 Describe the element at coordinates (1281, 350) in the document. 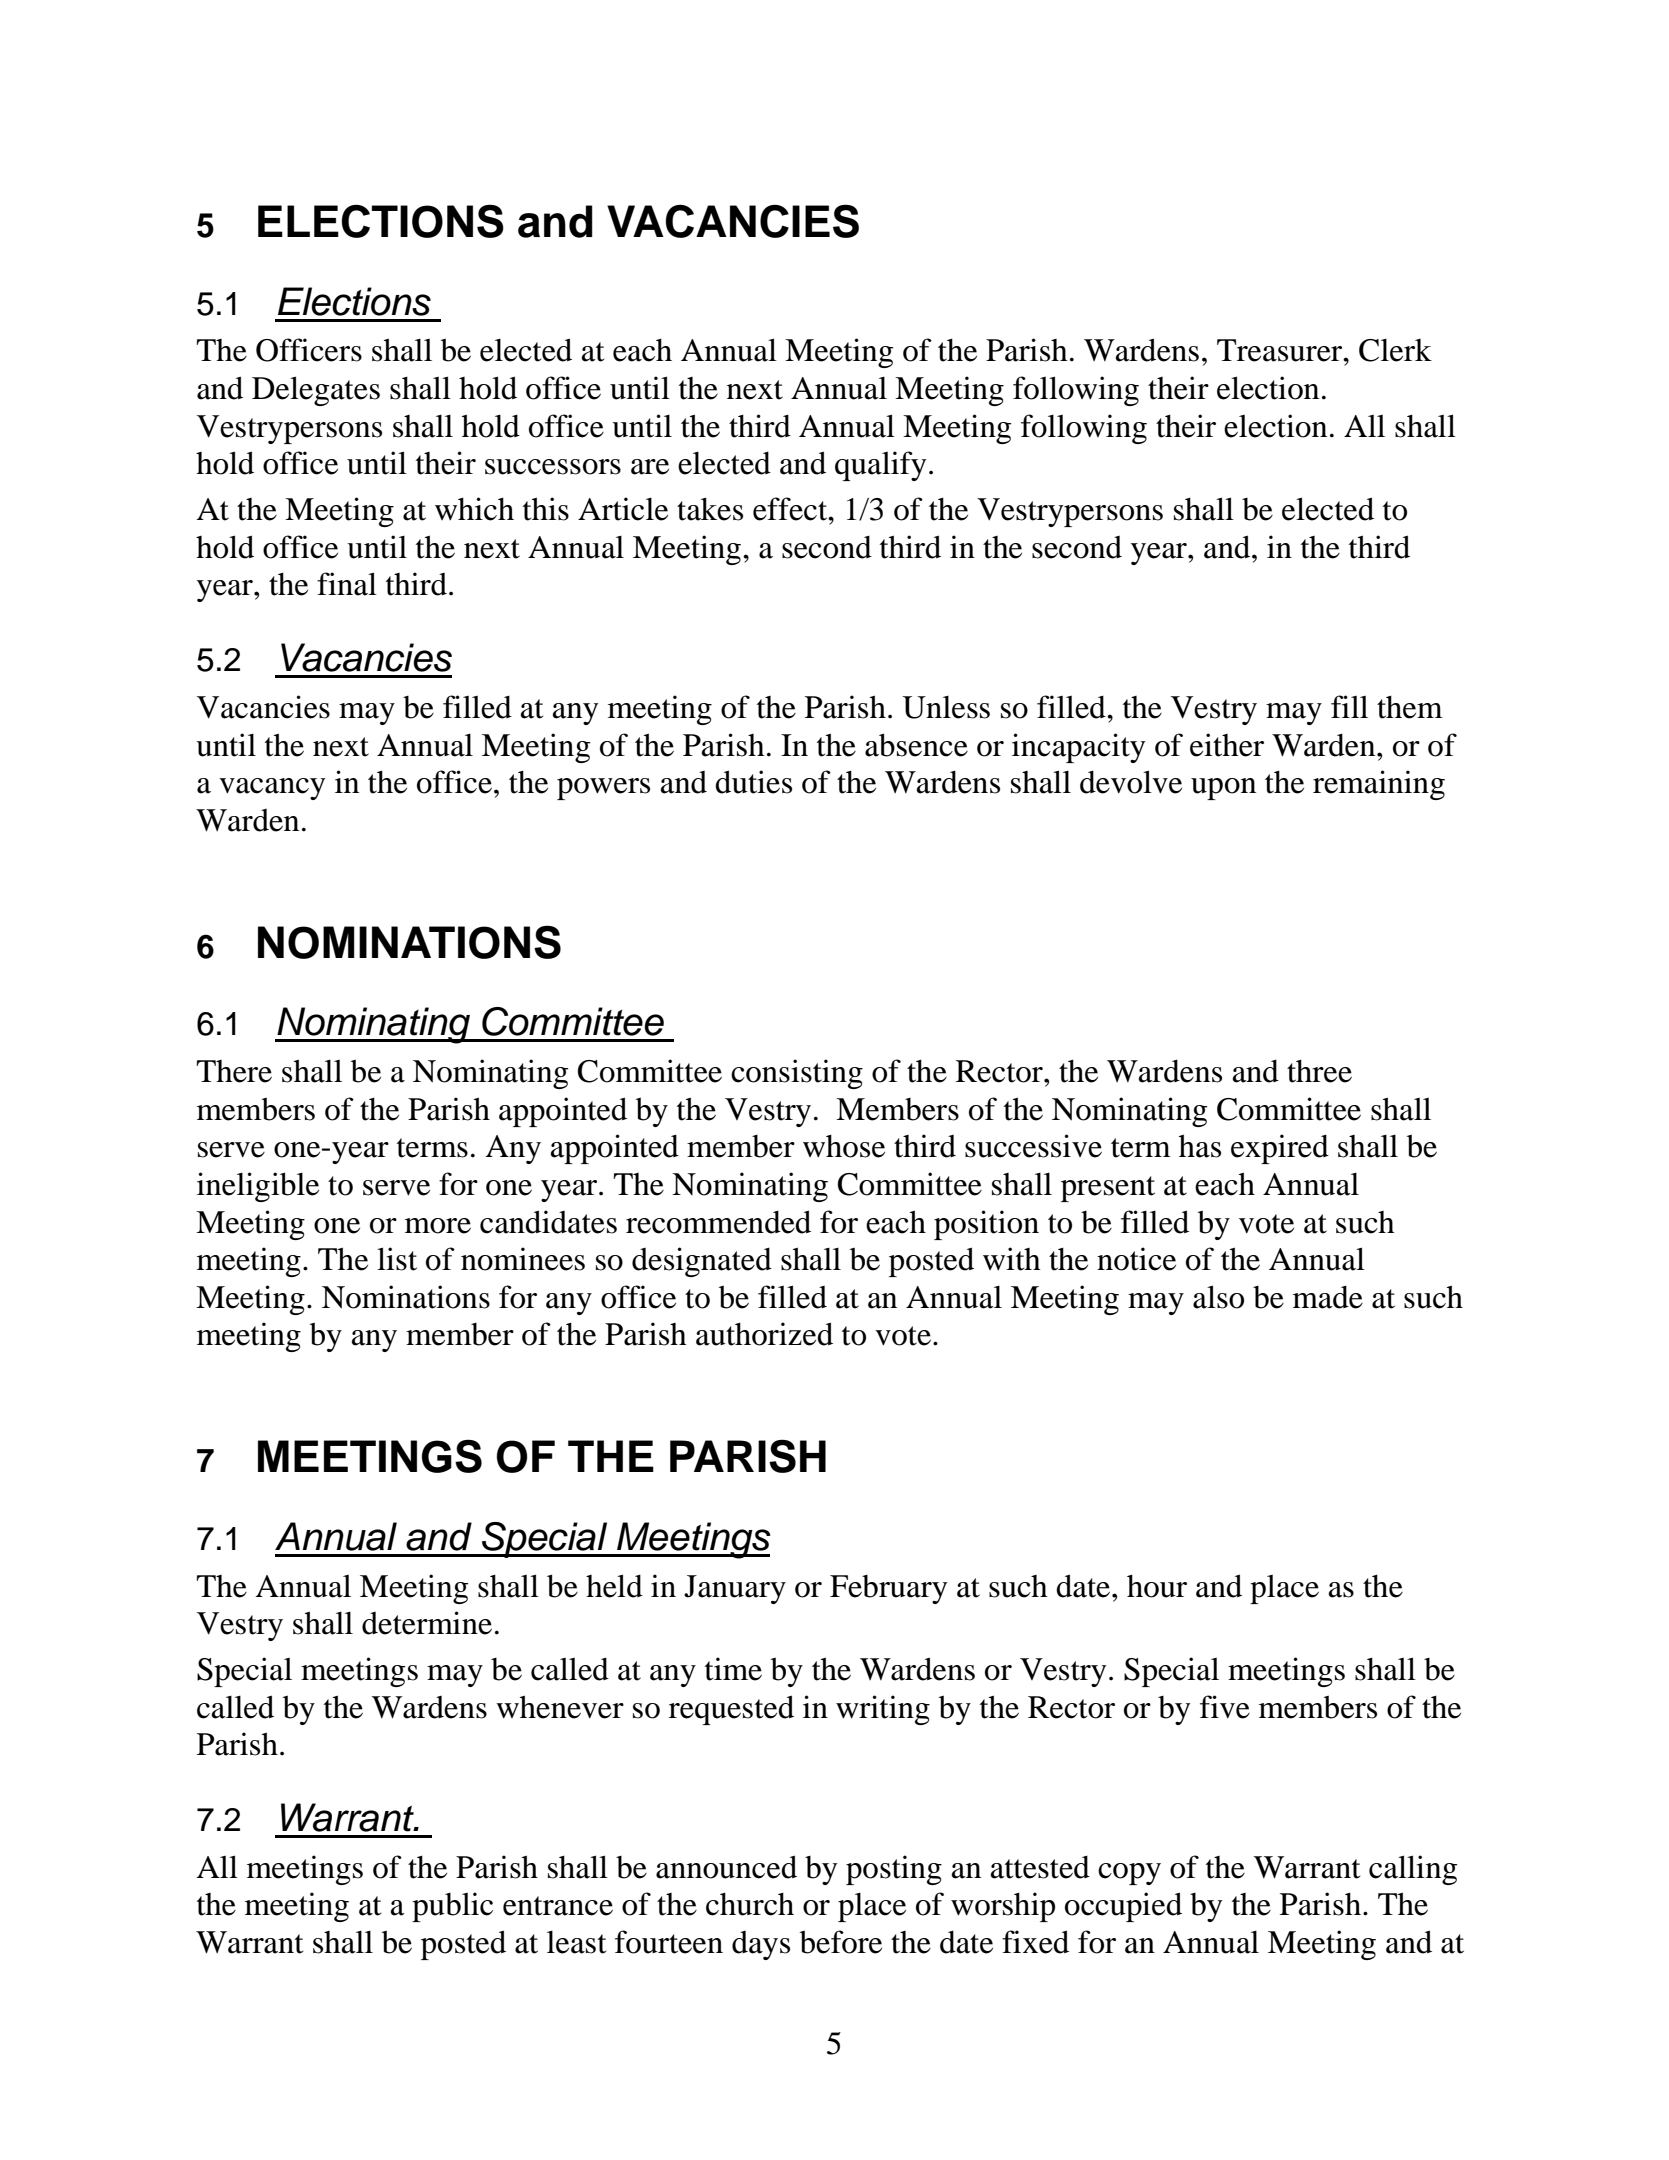

I see `Treasurer` at that location.
